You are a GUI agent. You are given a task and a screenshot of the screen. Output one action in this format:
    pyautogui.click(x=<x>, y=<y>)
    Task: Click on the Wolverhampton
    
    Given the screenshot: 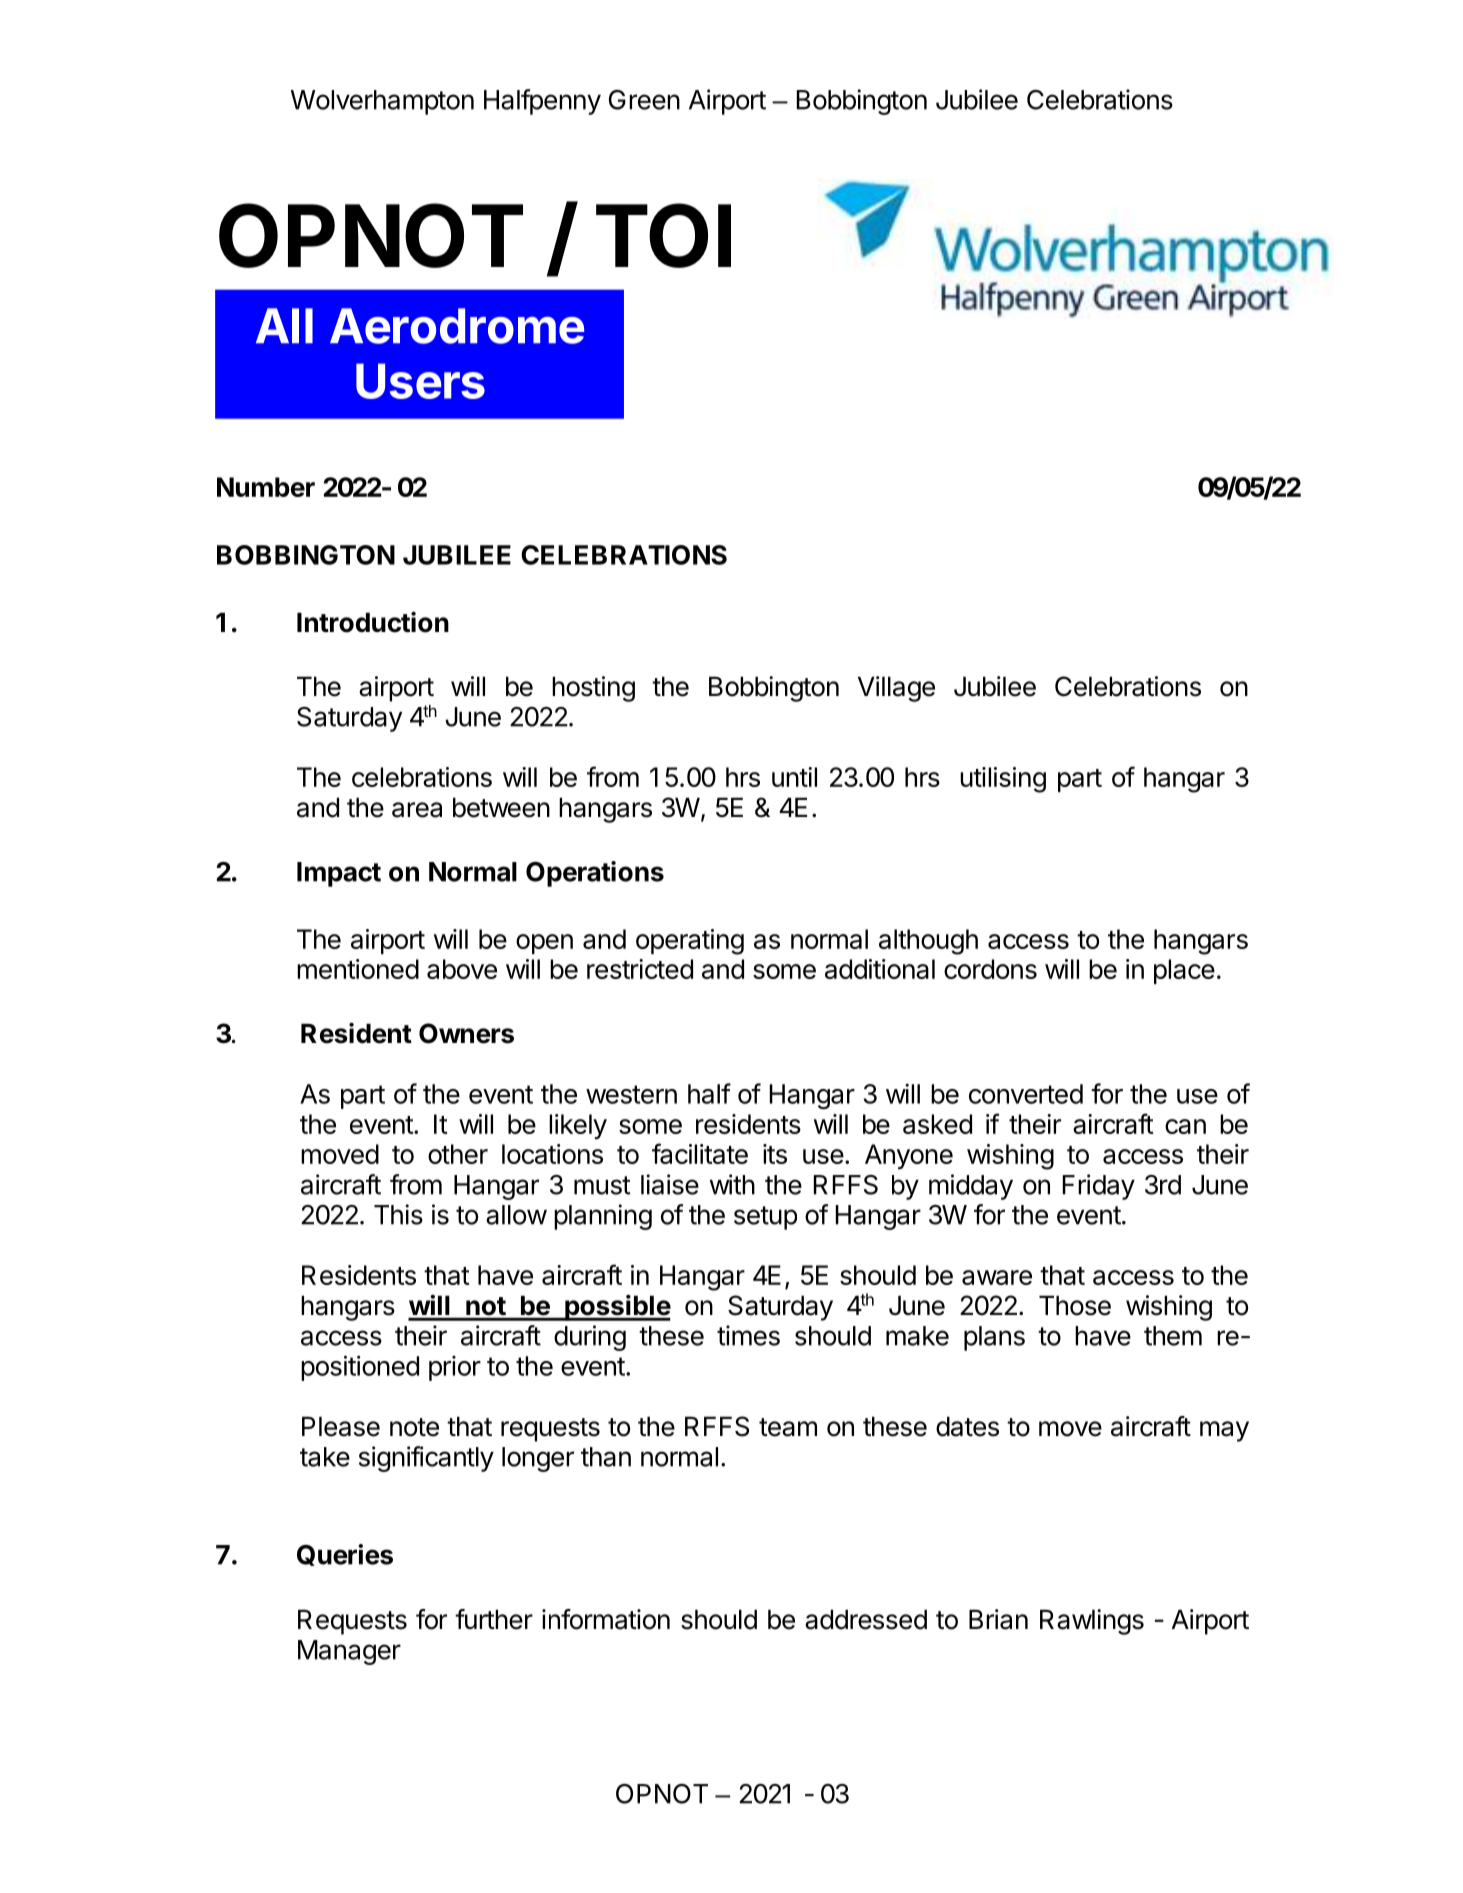 What is the action you would take?
    pyautogui.click(x=382, y=102)
